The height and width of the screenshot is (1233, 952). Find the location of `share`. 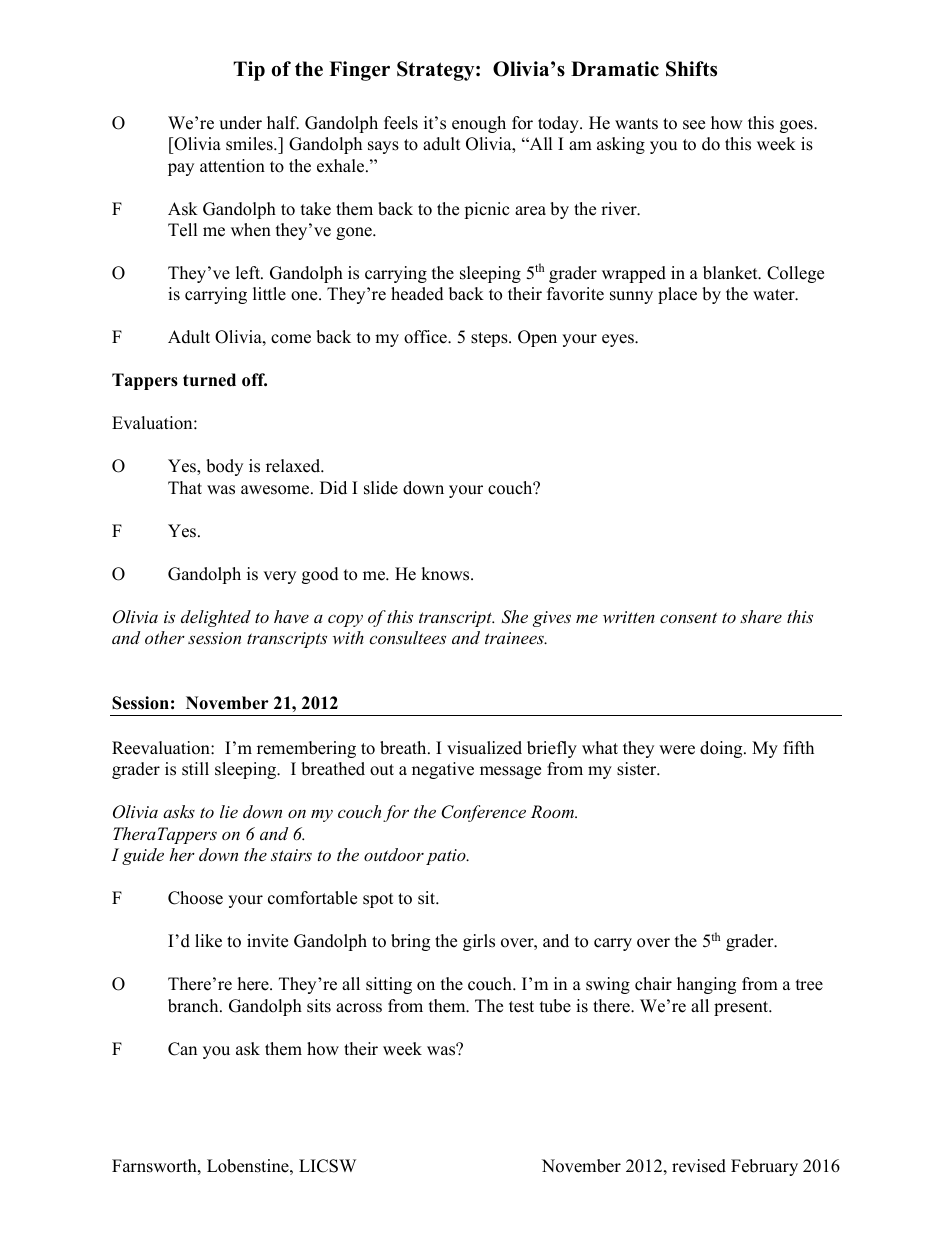

share is located at coordinates (761, 616).
